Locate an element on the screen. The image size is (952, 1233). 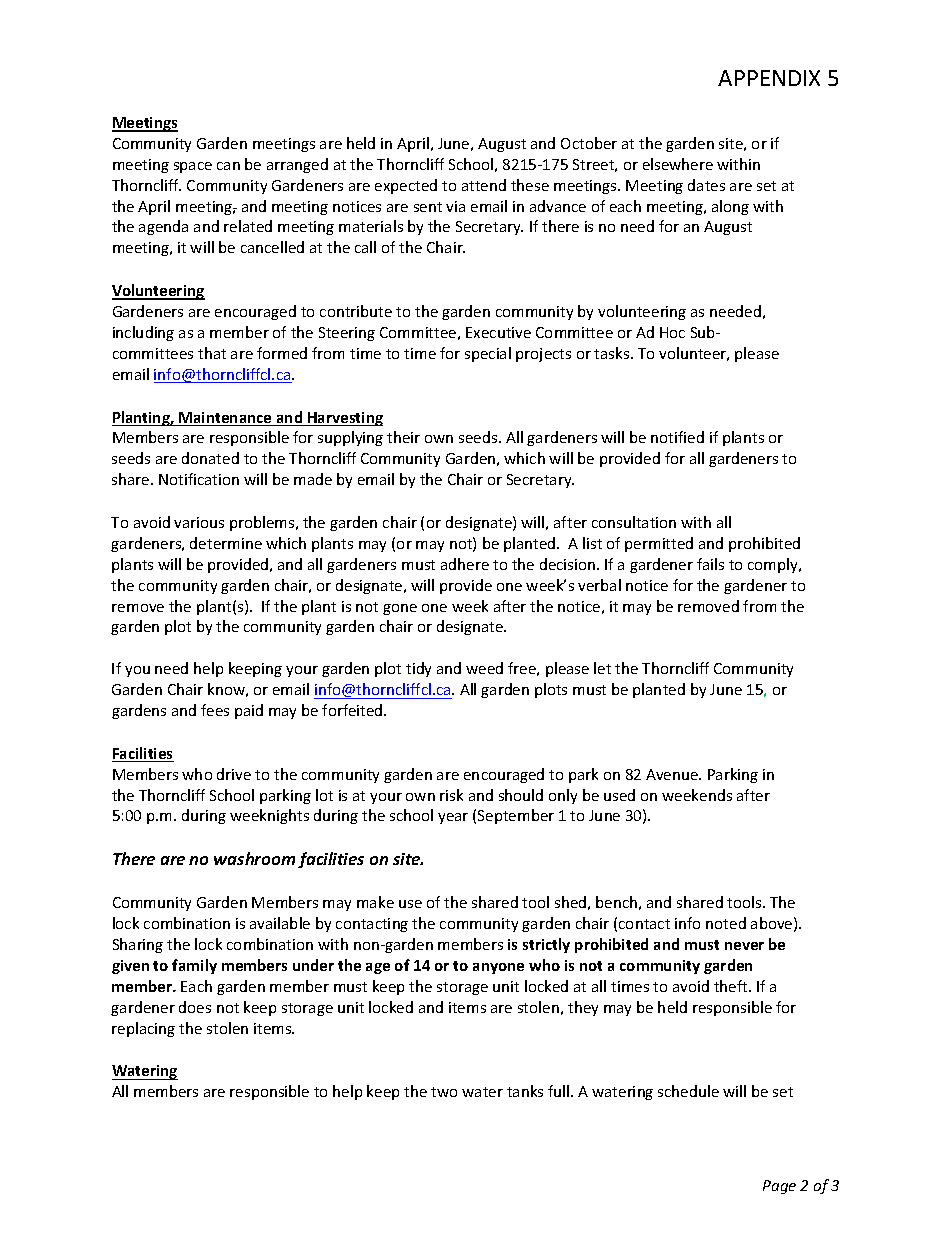
schedule is located at coordinates (688, 1091).
